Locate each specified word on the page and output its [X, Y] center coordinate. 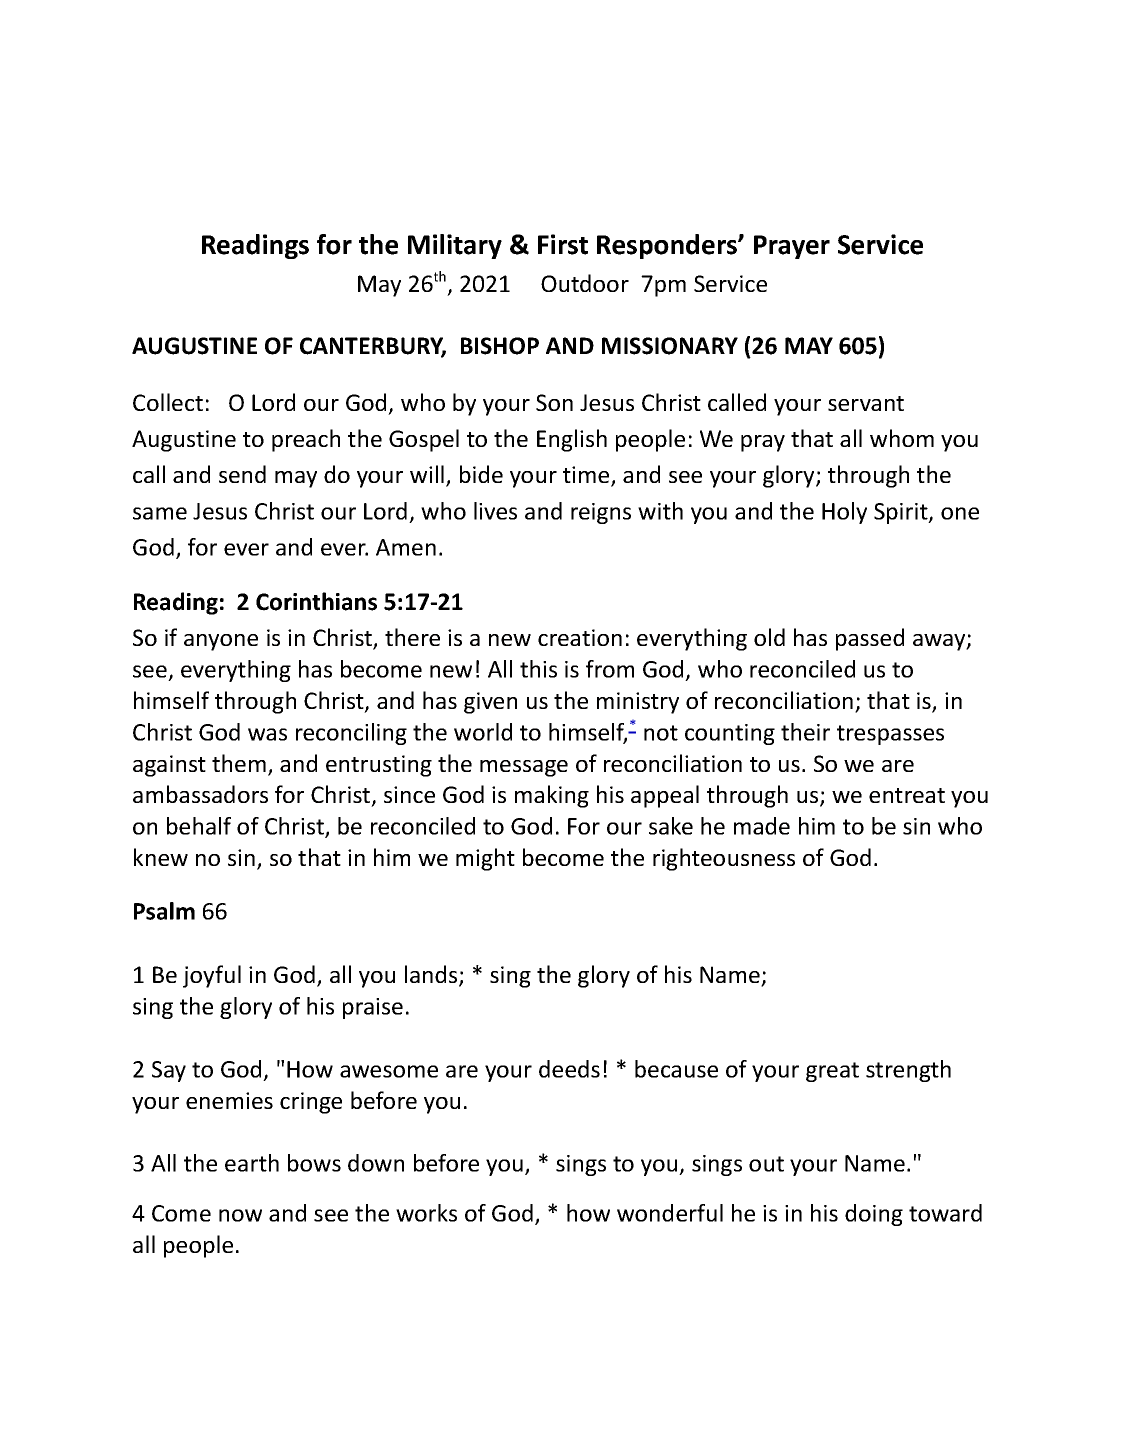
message [524, 768]
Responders [668, 246]
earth [252, 1163]
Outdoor [585, 283]
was [267, 734]
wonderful [670, 1213]
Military [455, 246]
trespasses [890, 735]
